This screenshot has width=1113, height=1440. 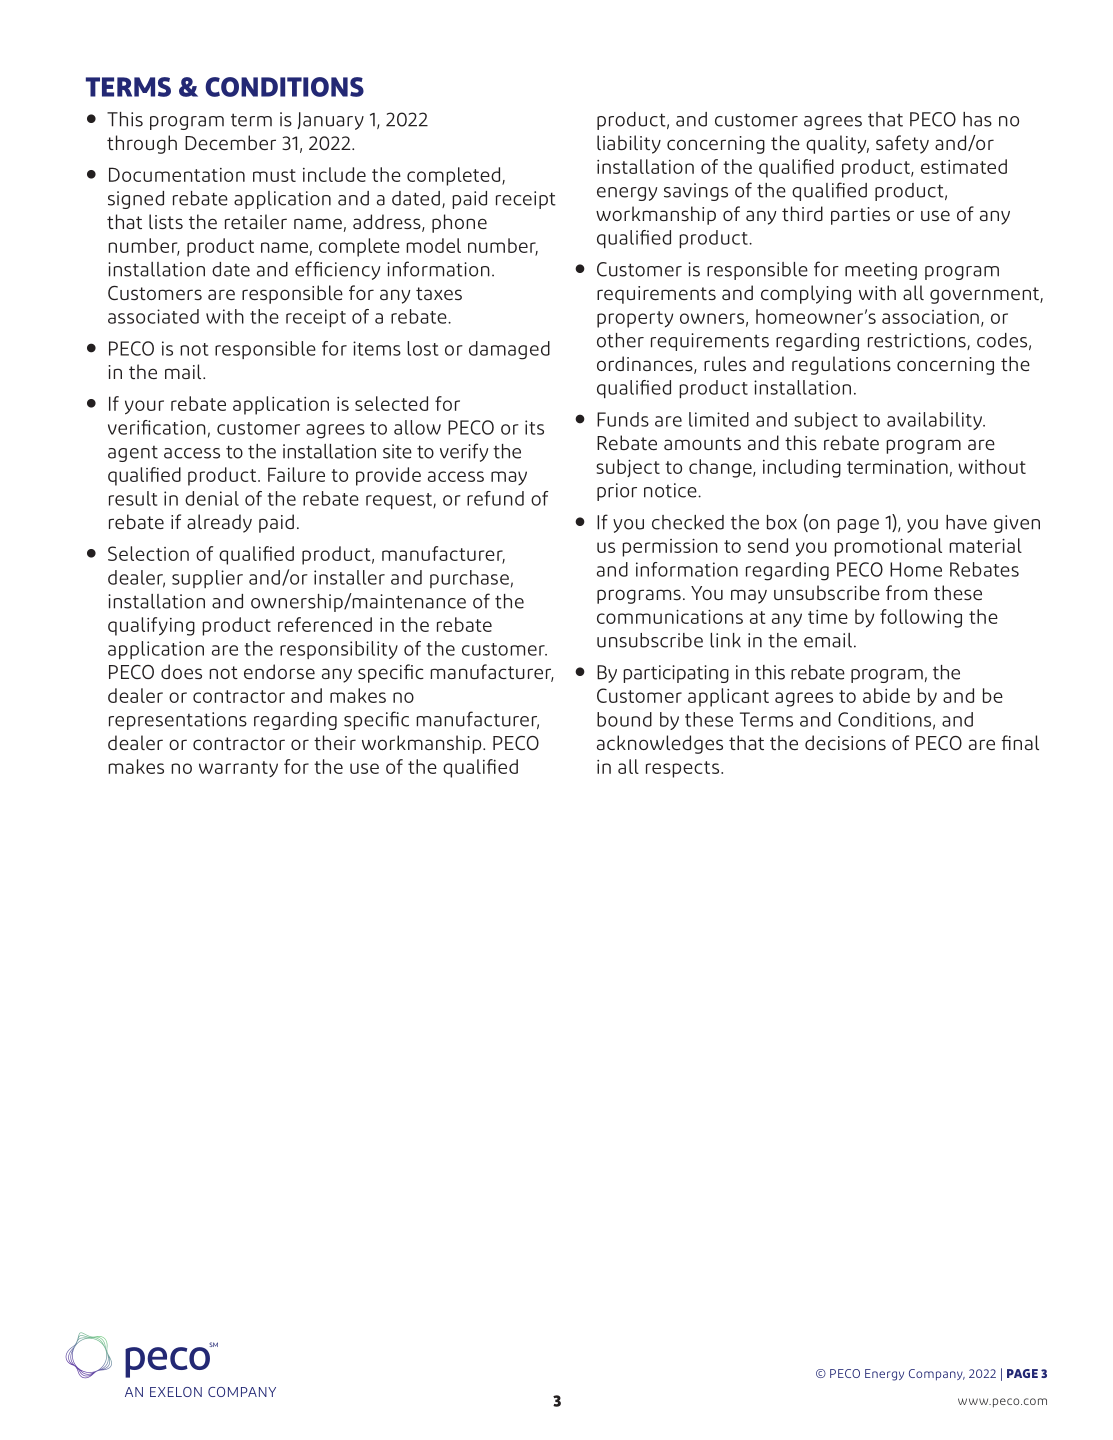 I want to click on decisions, so click(x=845, y=742).
